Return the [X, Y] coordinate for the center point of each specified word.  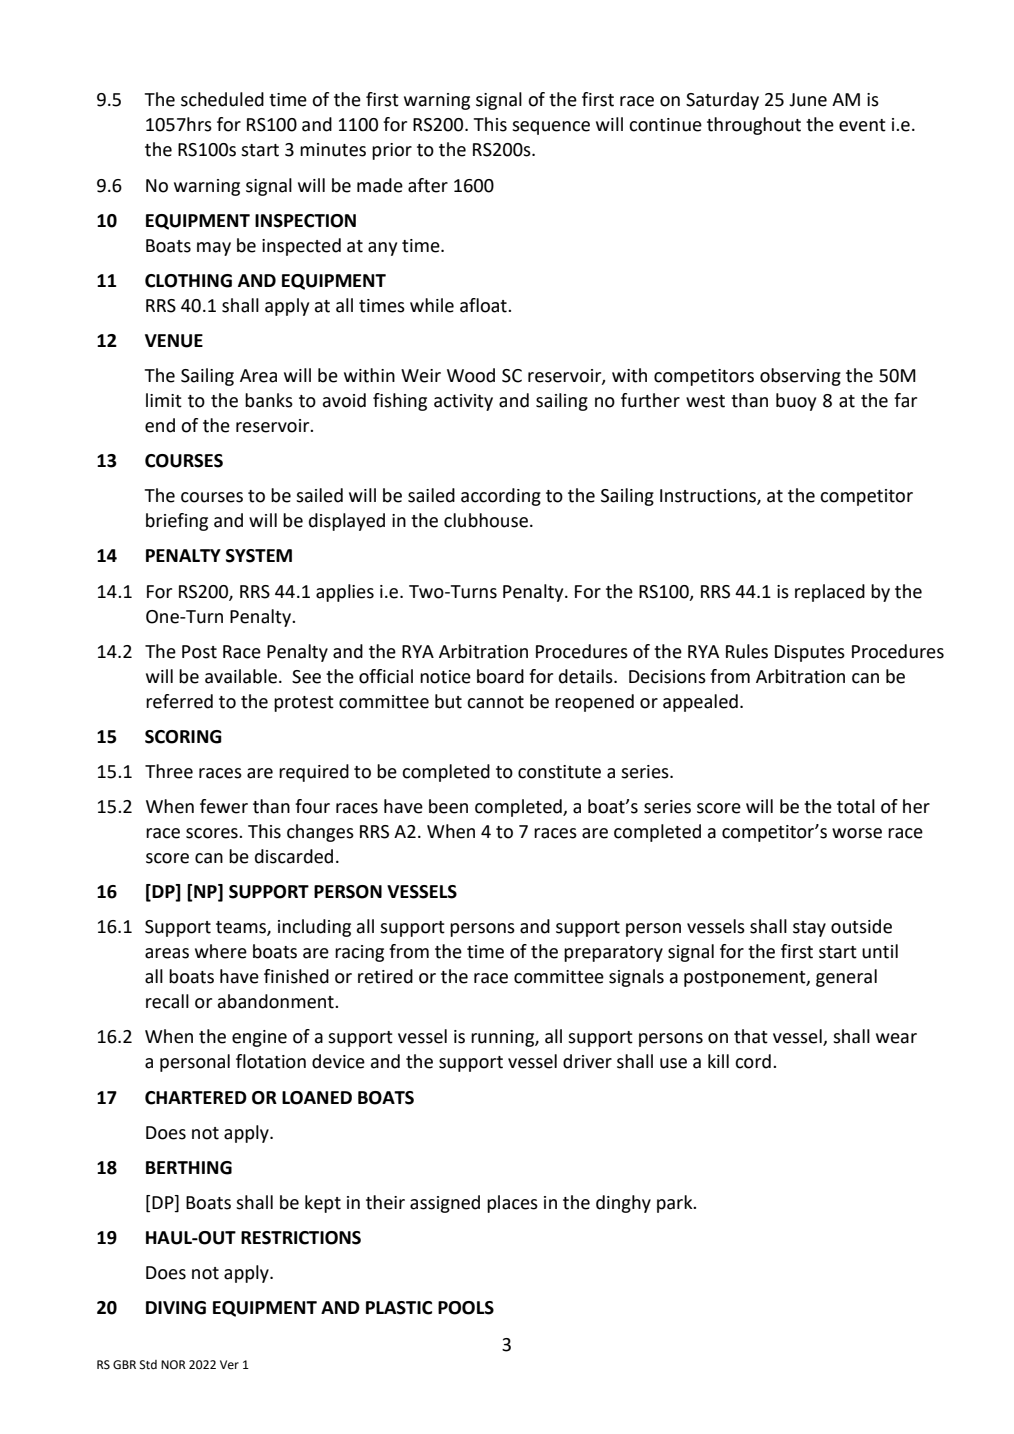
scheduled [222, 99]
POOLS [466, 1308]
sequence [551, 128]
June [808, 100]
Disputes [810, 653]
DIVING [176, 1308]
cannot [495, 702]
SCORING [183, 737]
